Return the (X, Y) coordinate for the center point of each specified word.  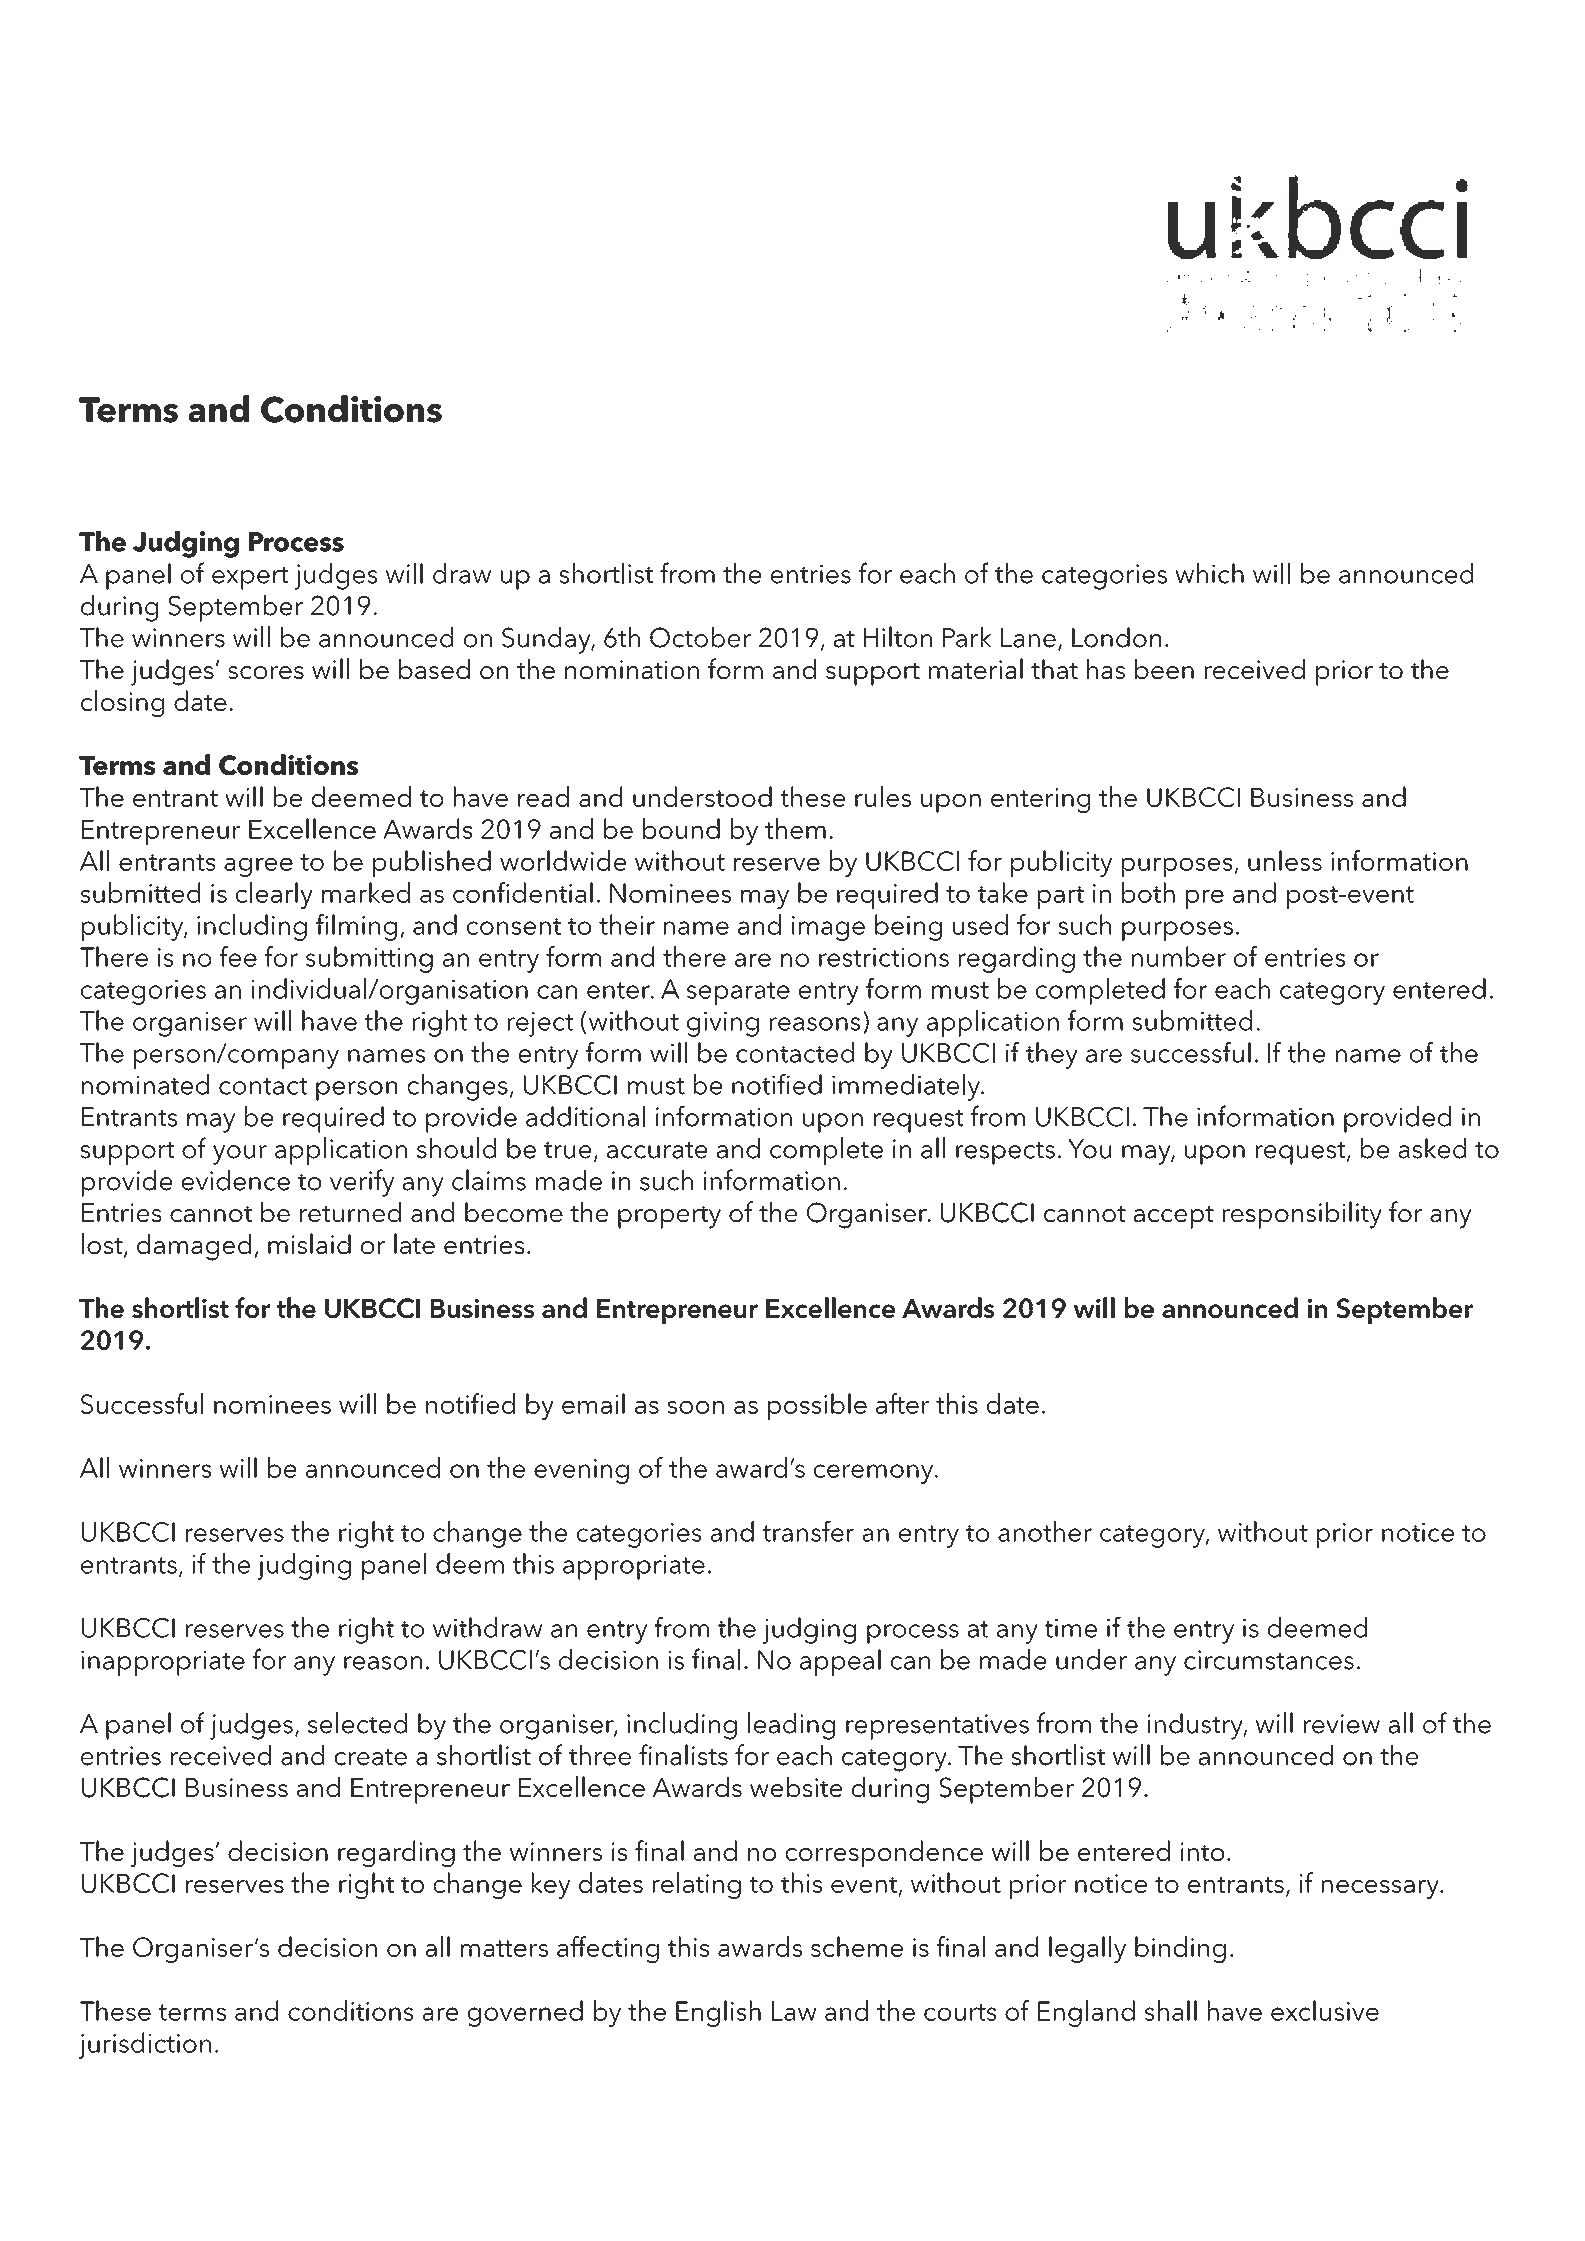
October (700, 637)
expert (250, 578)
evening (581, 1471)
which (1209, 573)
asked (1432, 1148)
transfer (808, 1531)
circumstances (1269, 1660)
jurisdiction (145, 2045)
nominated (145, 1084)
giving (723, 1024)
